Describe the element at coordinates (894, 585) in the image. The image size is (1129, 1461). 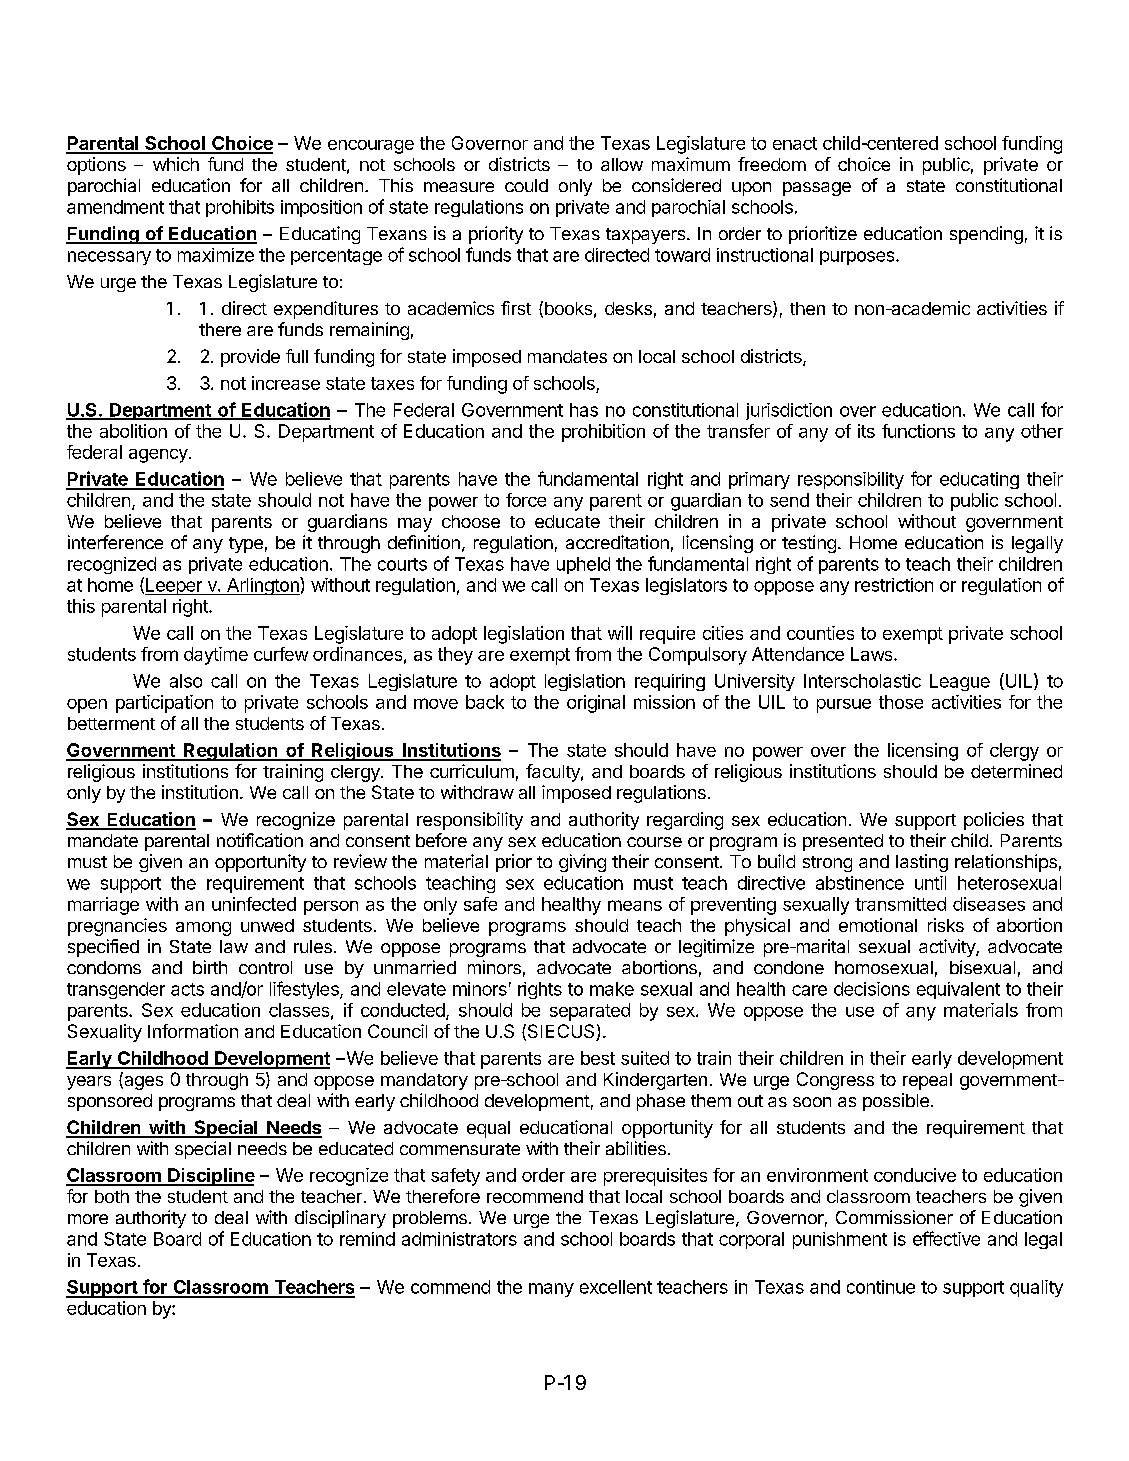
I see `restriction` at that location.
